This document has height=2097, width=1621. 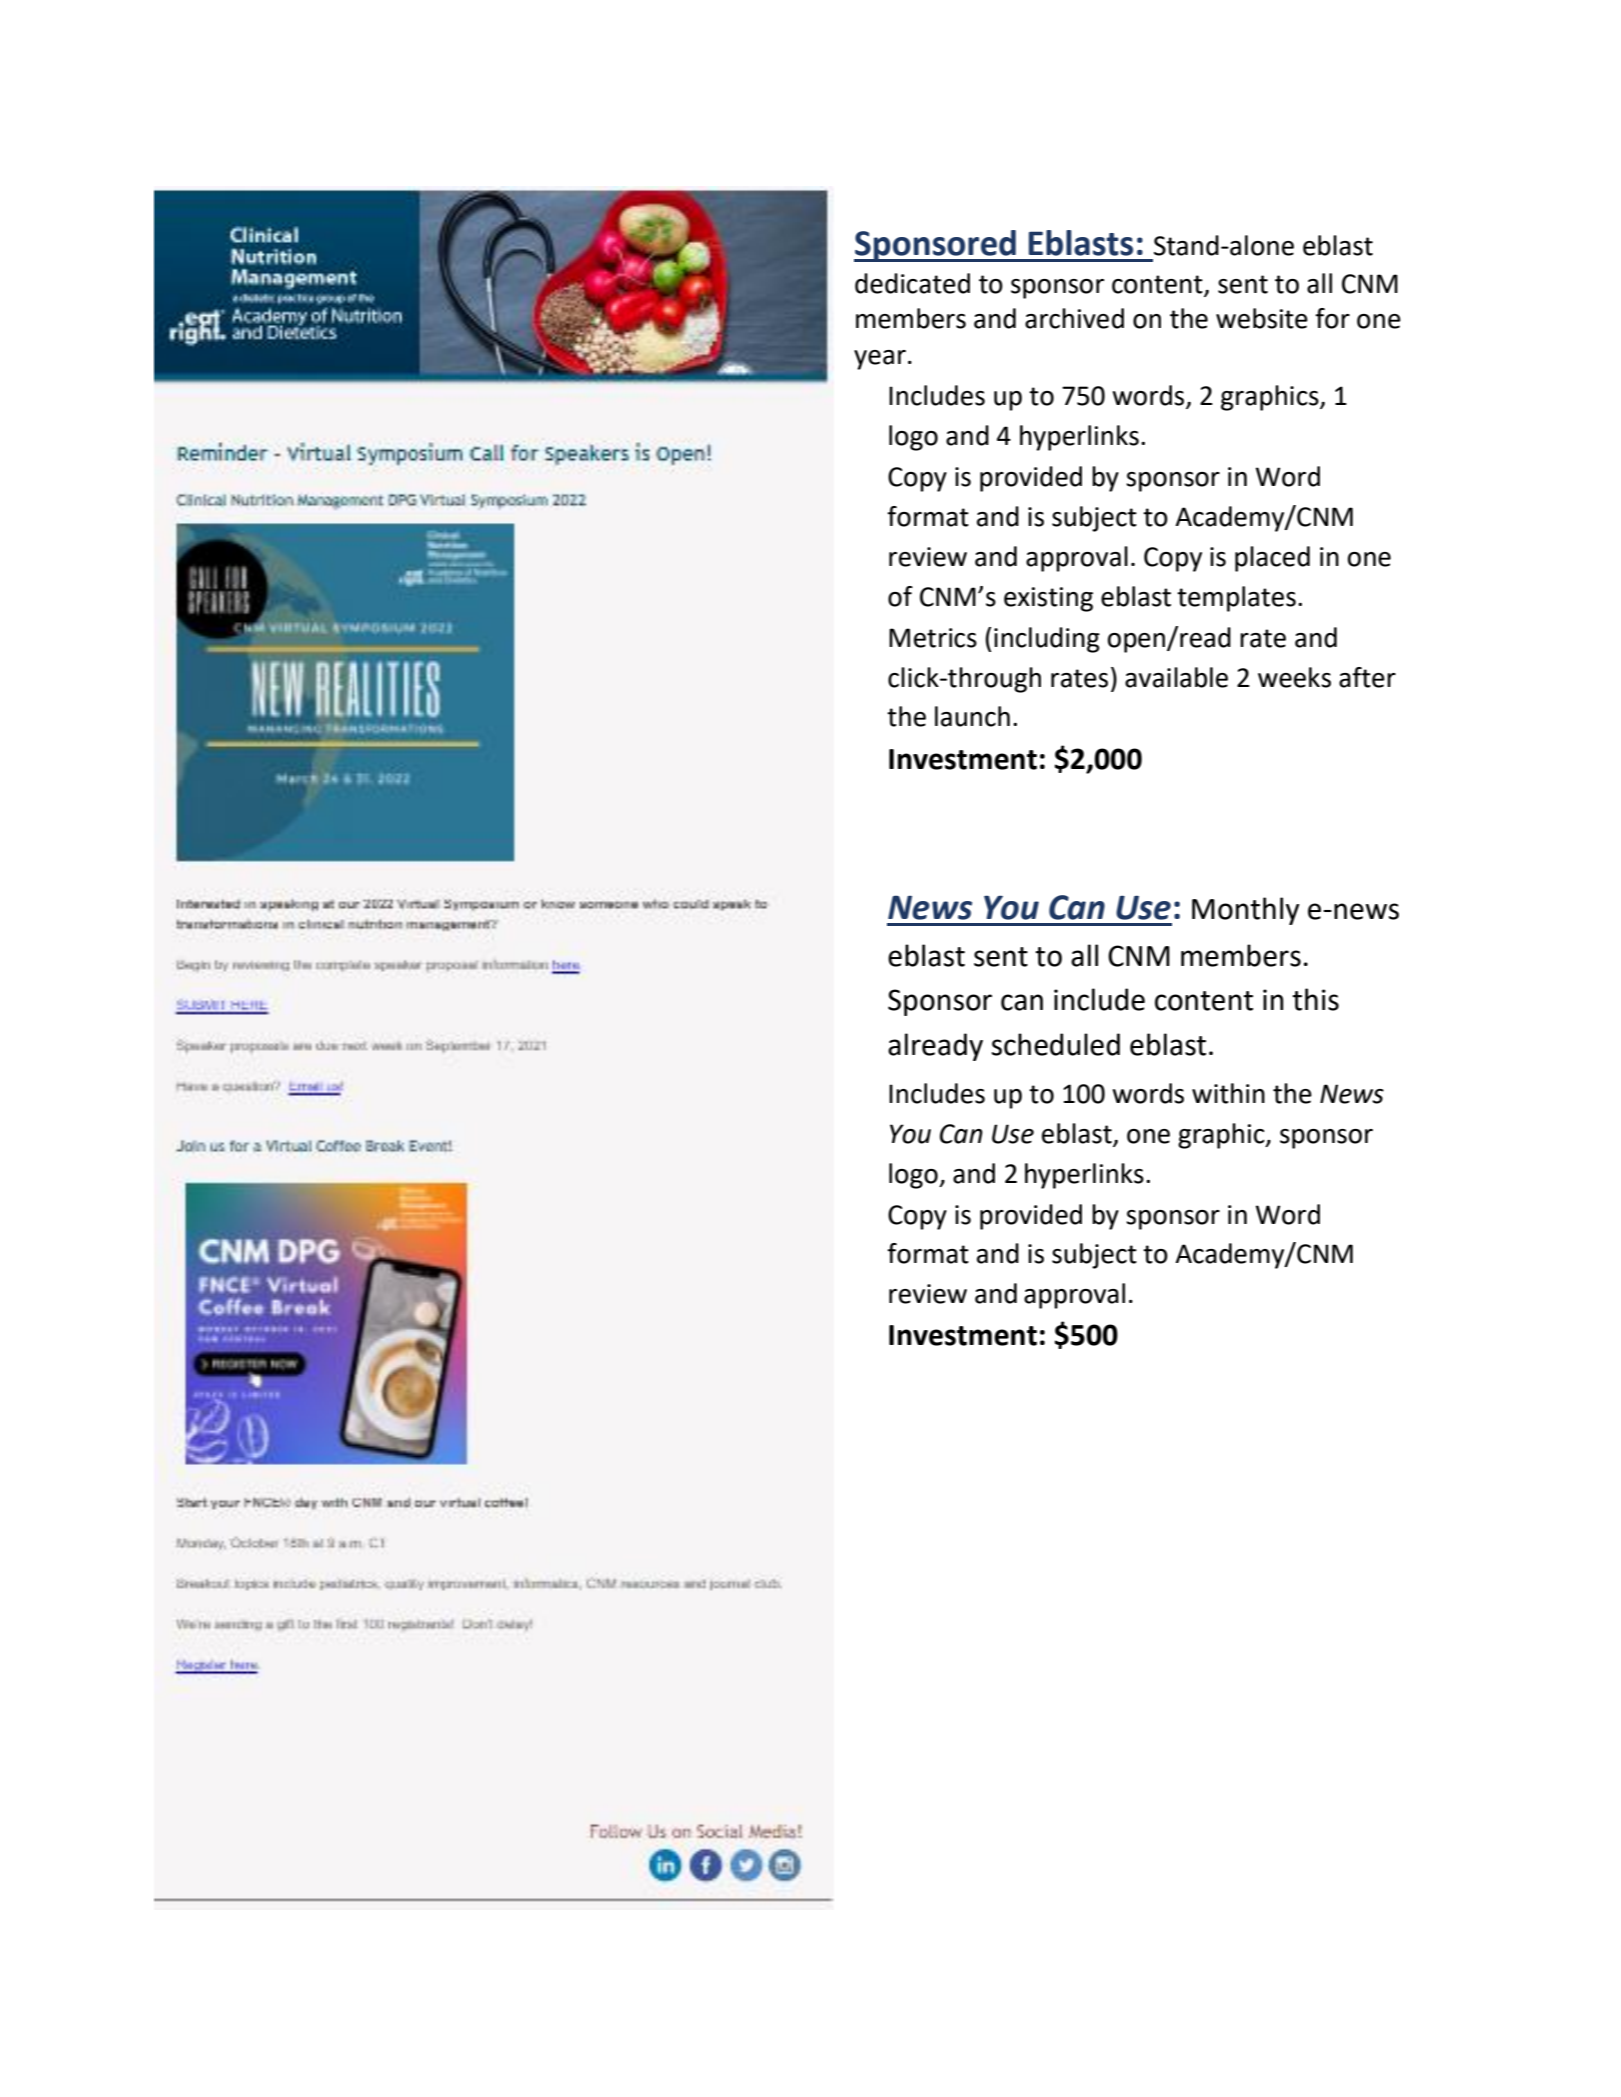 I want to click on website, so click(x=1262, y=318).
